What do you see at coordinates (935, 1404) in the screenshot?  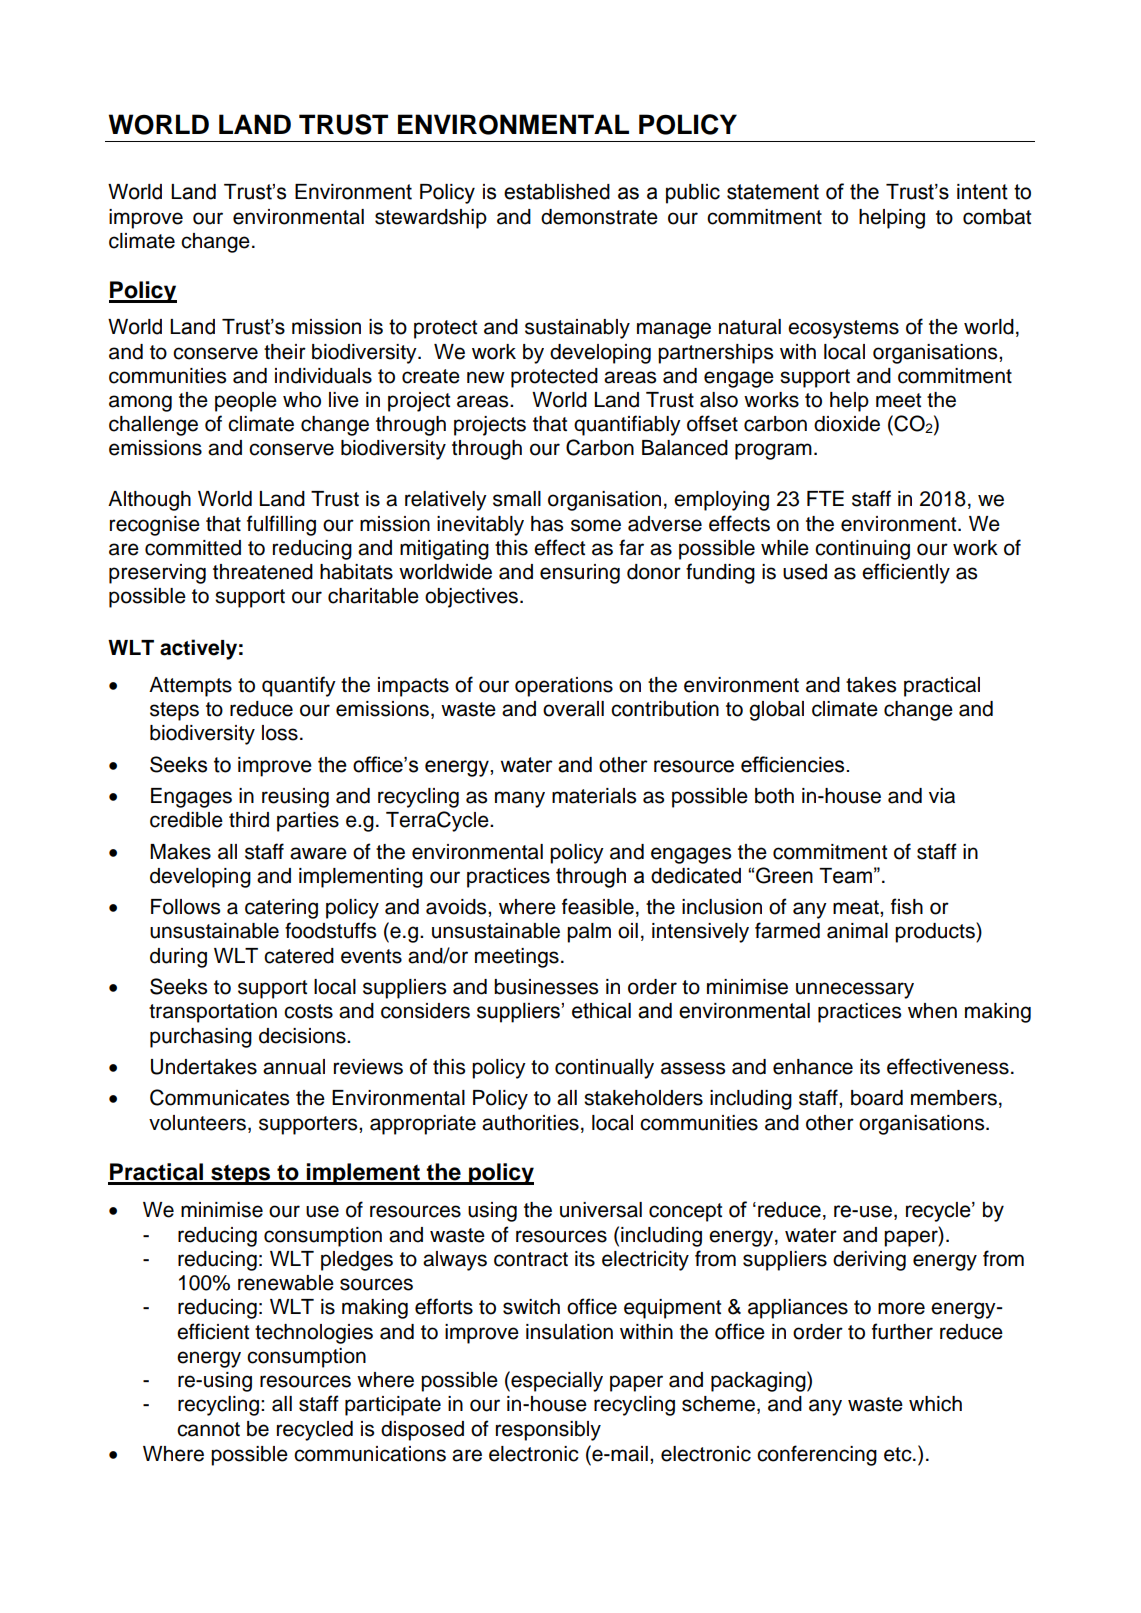 I see `which` at bounding box center [935, 1404].
